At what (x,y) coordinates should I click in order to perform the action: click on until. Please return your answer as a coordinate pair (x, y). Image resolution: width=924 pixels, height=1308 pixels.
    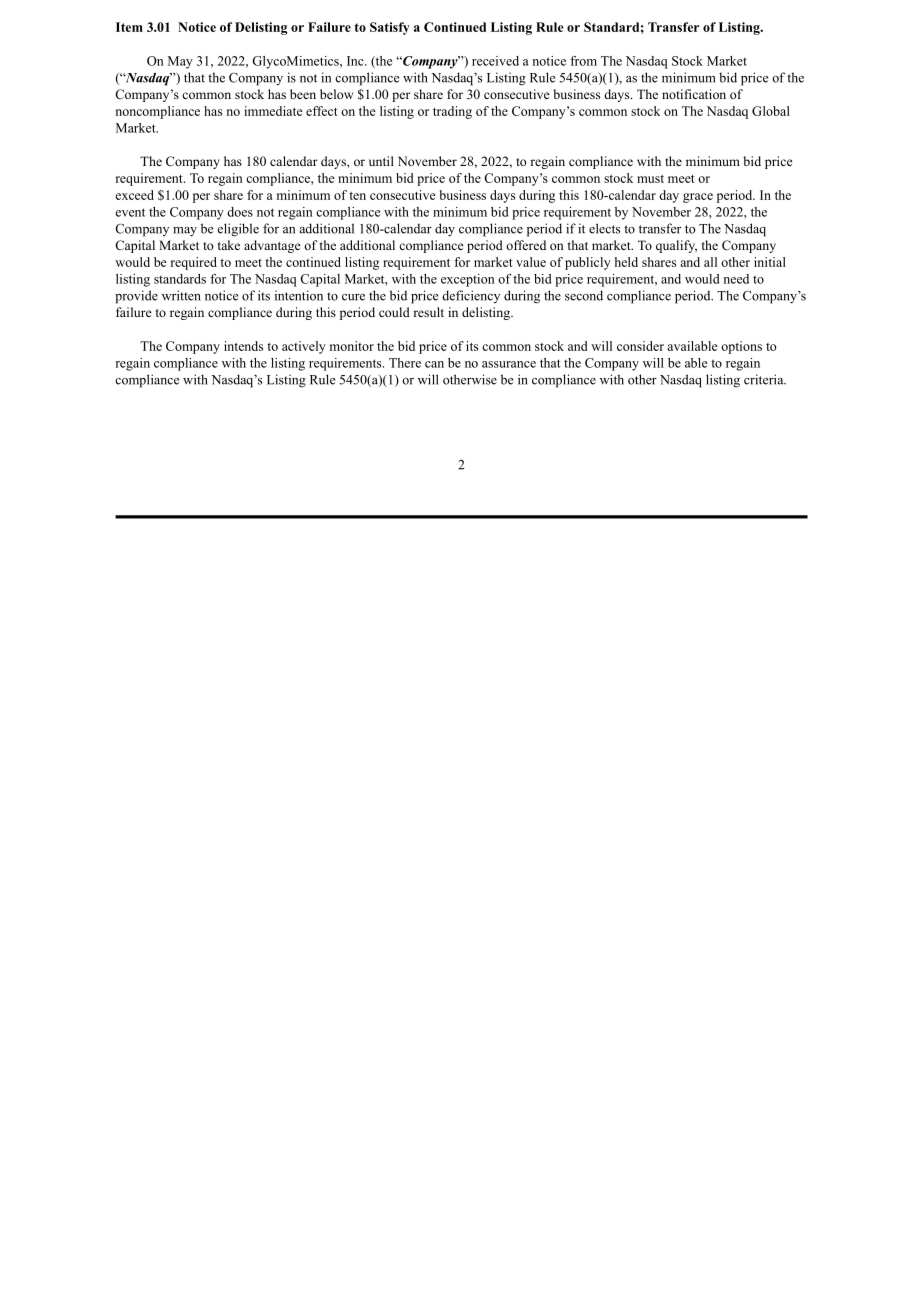
    Looking at the image, I should click on (381, 161).
